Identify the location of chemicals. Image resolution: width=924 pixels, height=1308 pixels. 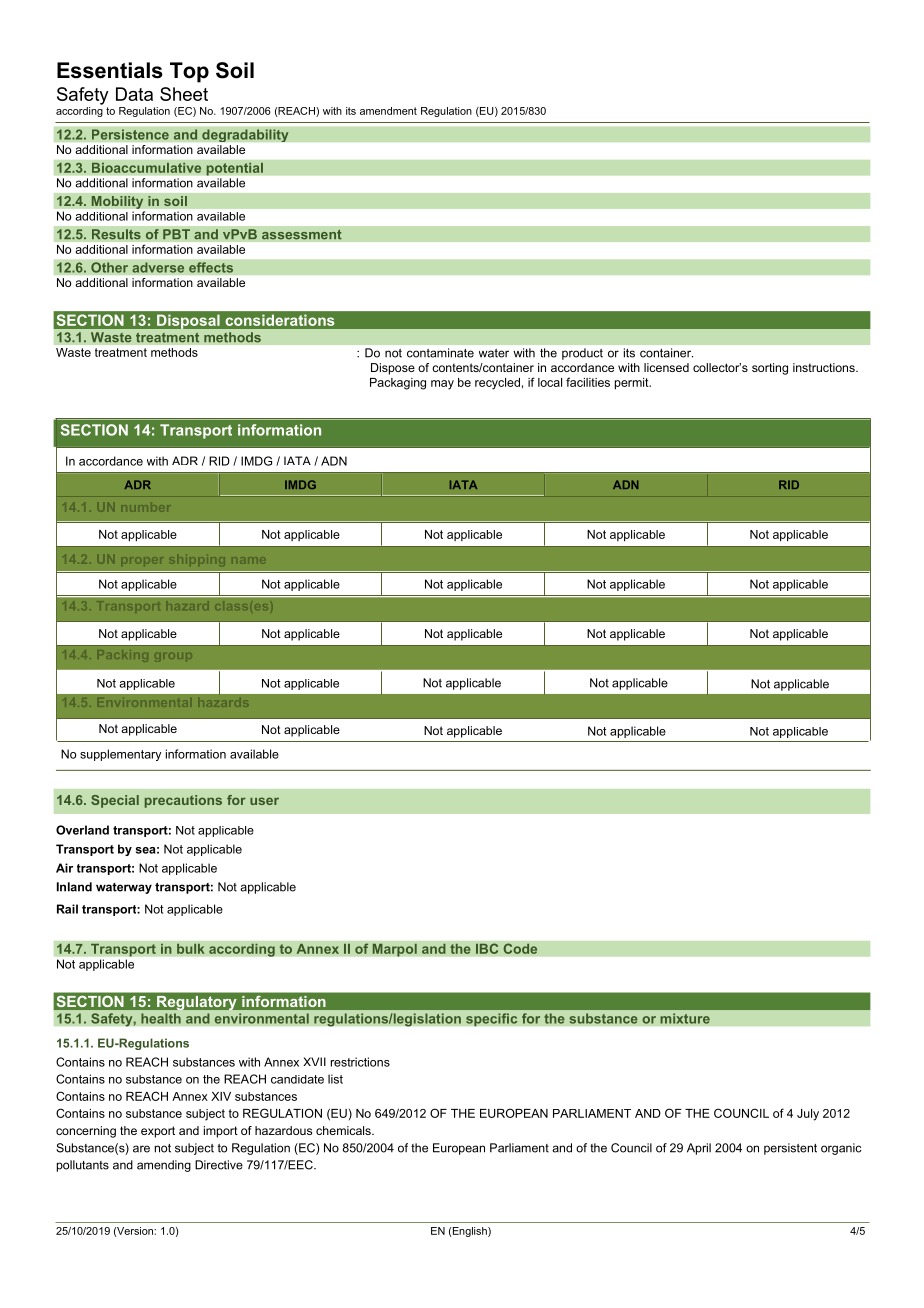
(344, 1130).
